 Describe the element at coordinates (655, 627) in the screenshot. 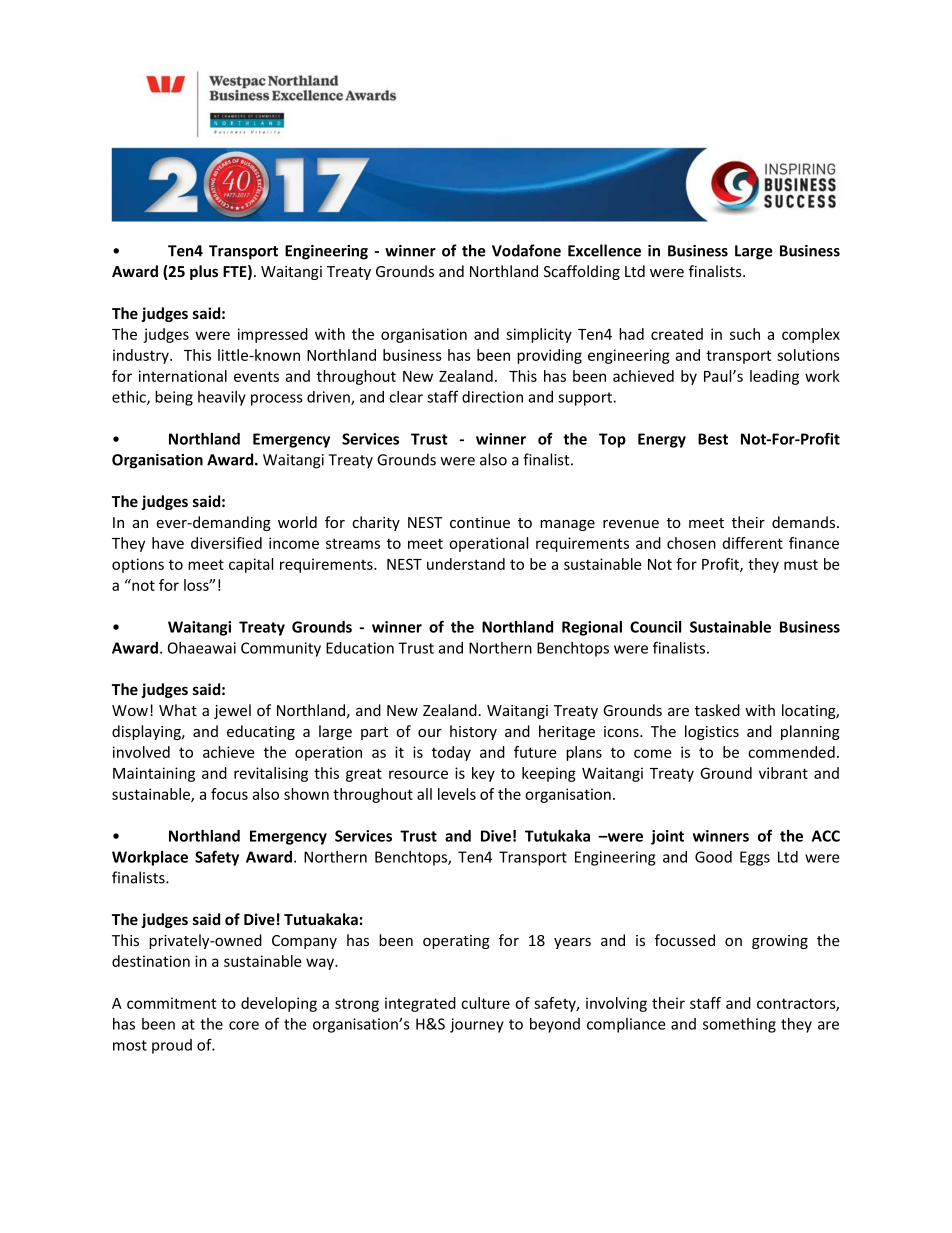

I see `Council` at that location.
